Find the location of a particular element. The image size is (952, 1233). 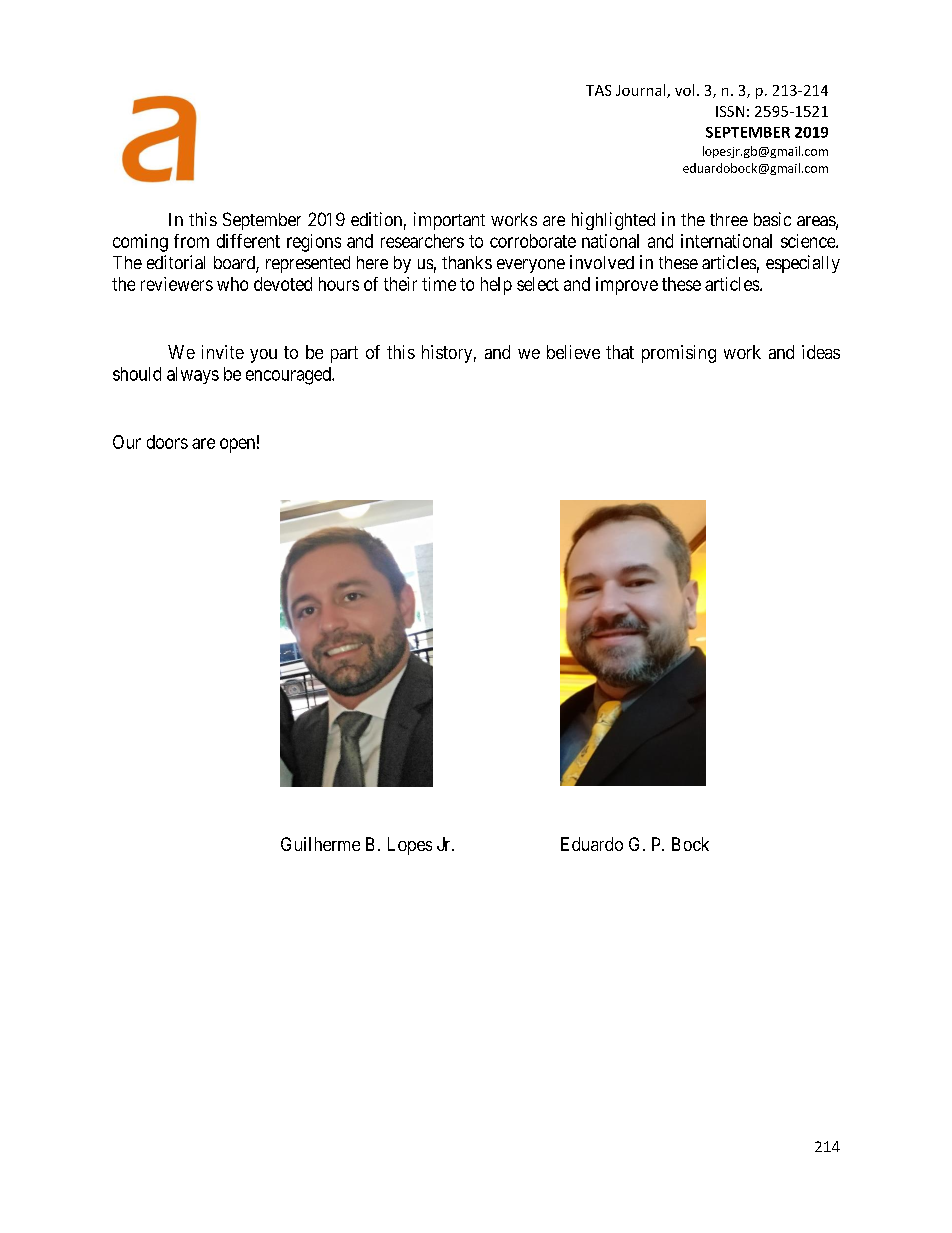

part is located at coordinates (344, 354).
